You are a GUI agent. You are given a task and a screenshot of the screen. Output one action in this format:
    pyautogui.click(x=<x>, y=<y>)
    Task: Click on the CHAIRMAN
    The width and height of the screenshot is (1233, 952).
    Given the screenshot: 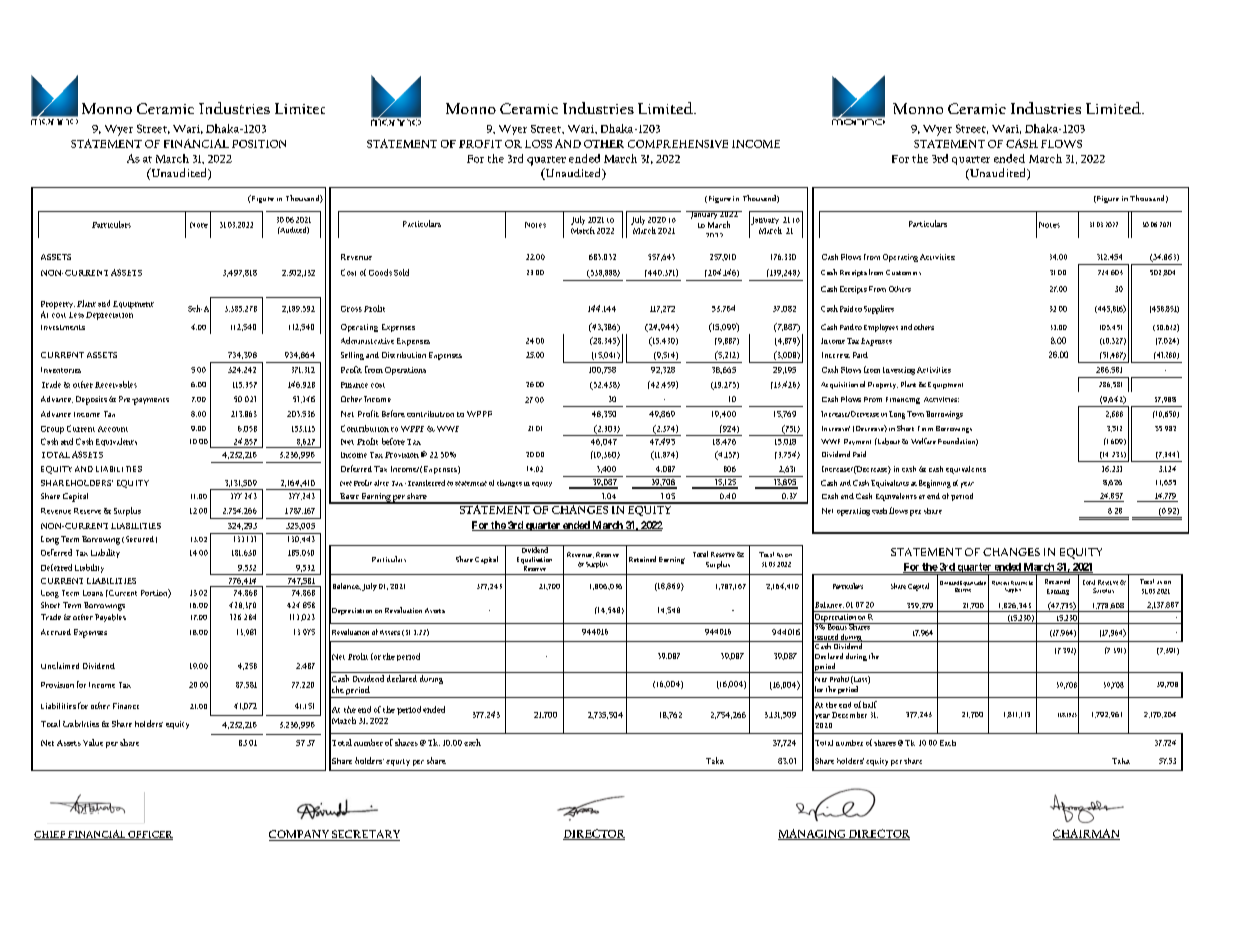 What is the action you would take?
    pyautogui.click(x=1086, y=834)
